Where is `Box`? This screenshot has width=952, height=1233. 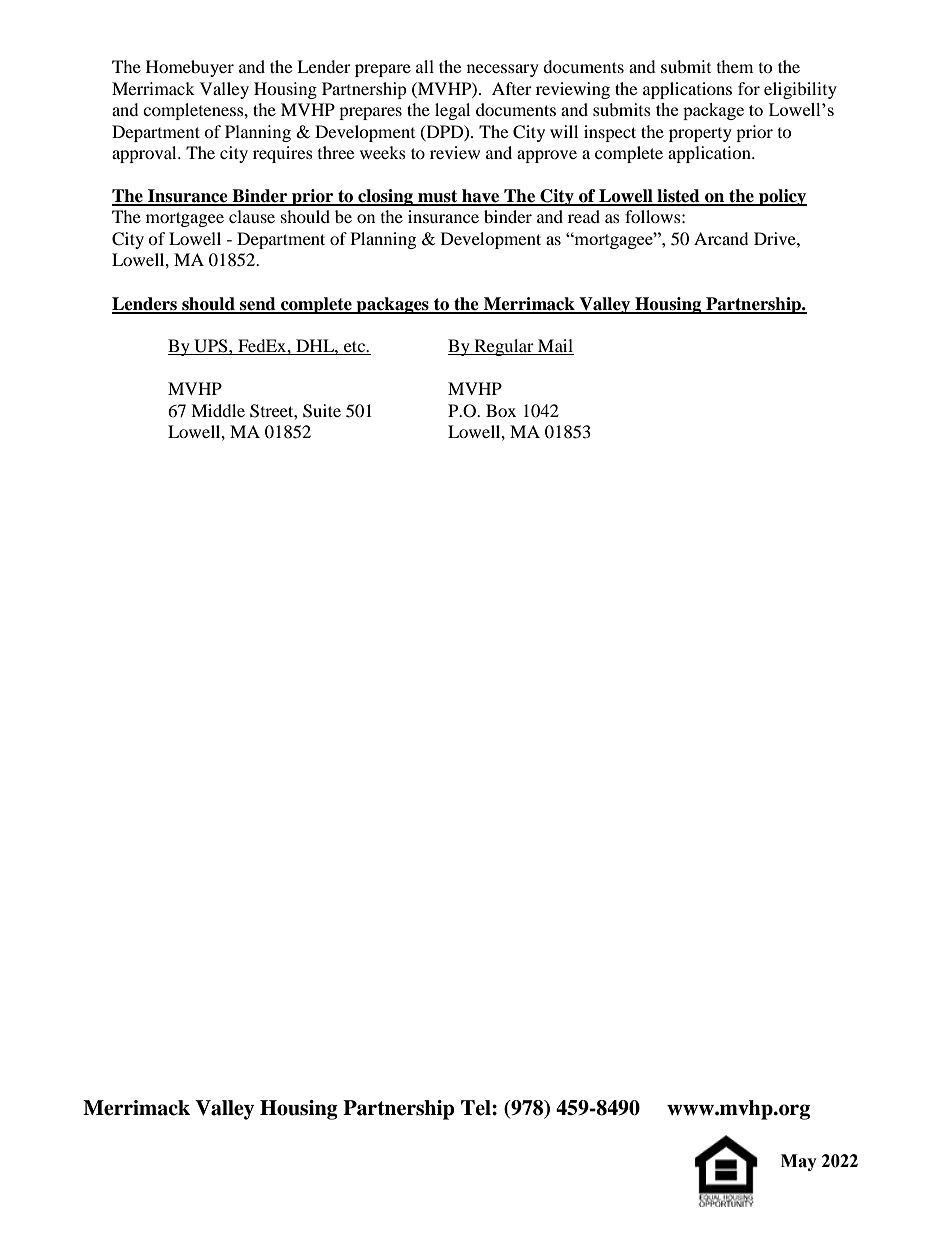
Box is located at coordinates (501, 410).
